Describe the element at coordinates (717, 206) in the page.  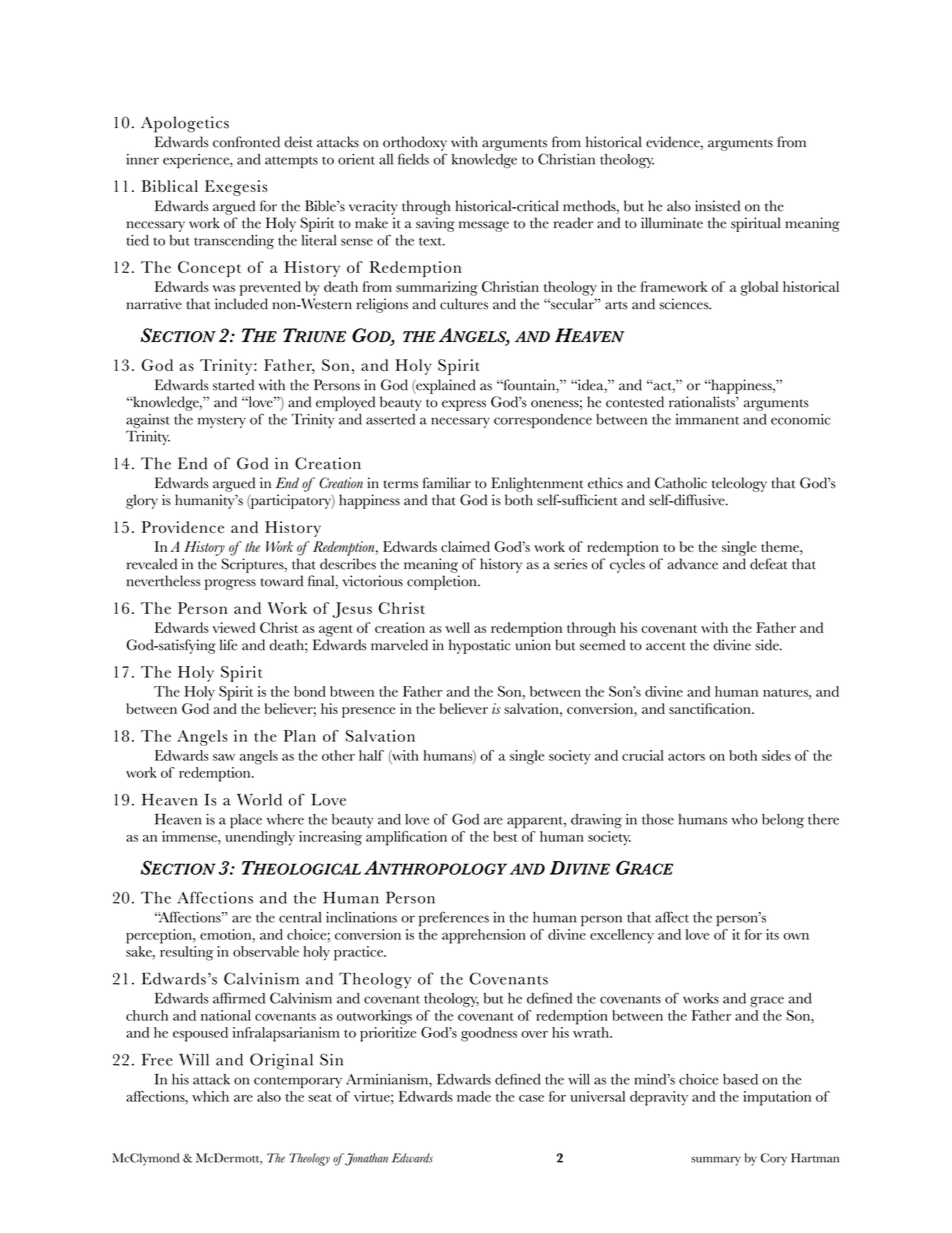
I see `insisted` at that location.
